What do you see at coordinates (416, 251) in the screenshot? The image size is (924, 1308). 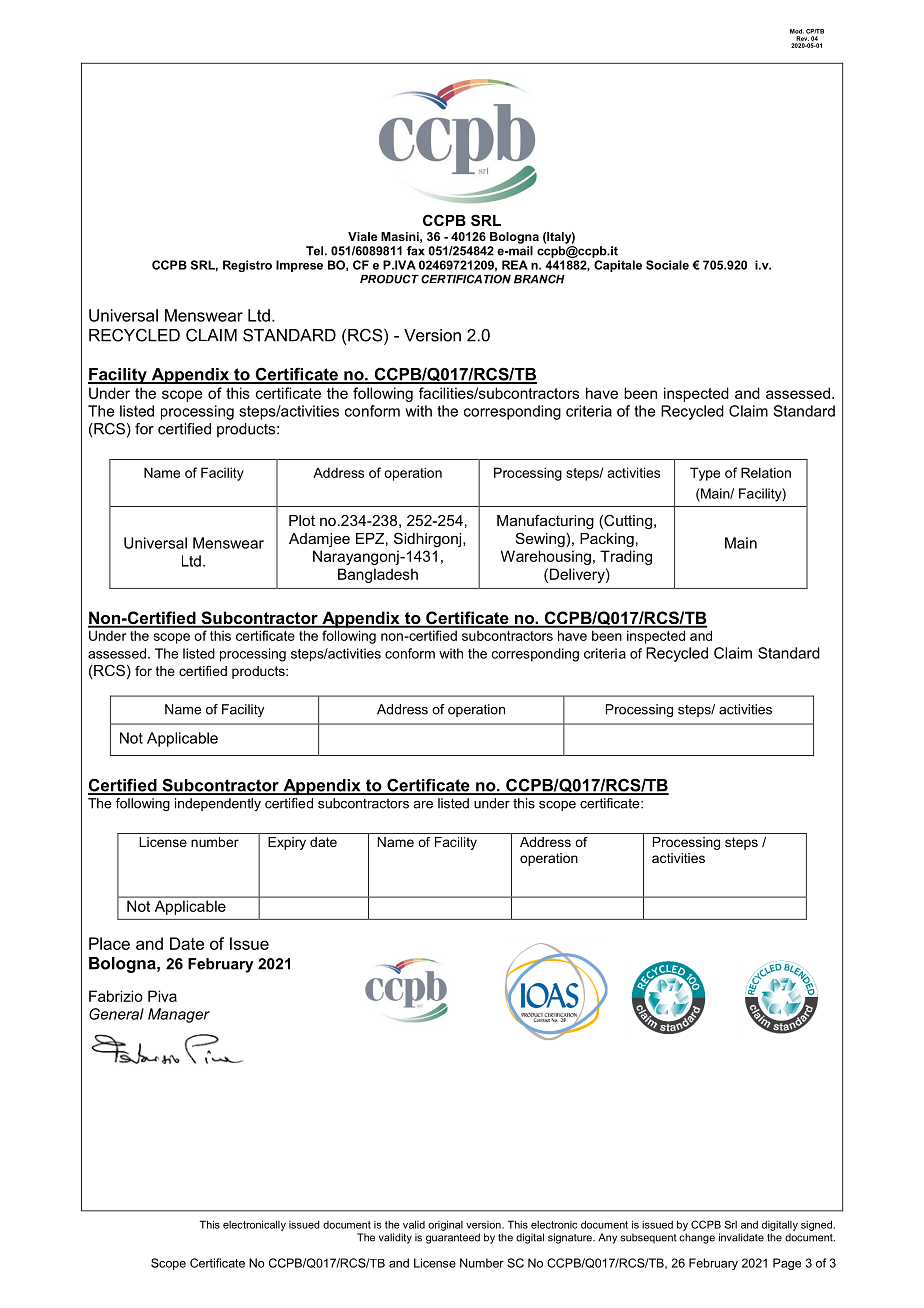 I see `fax` at bounding box center [416, 251].
